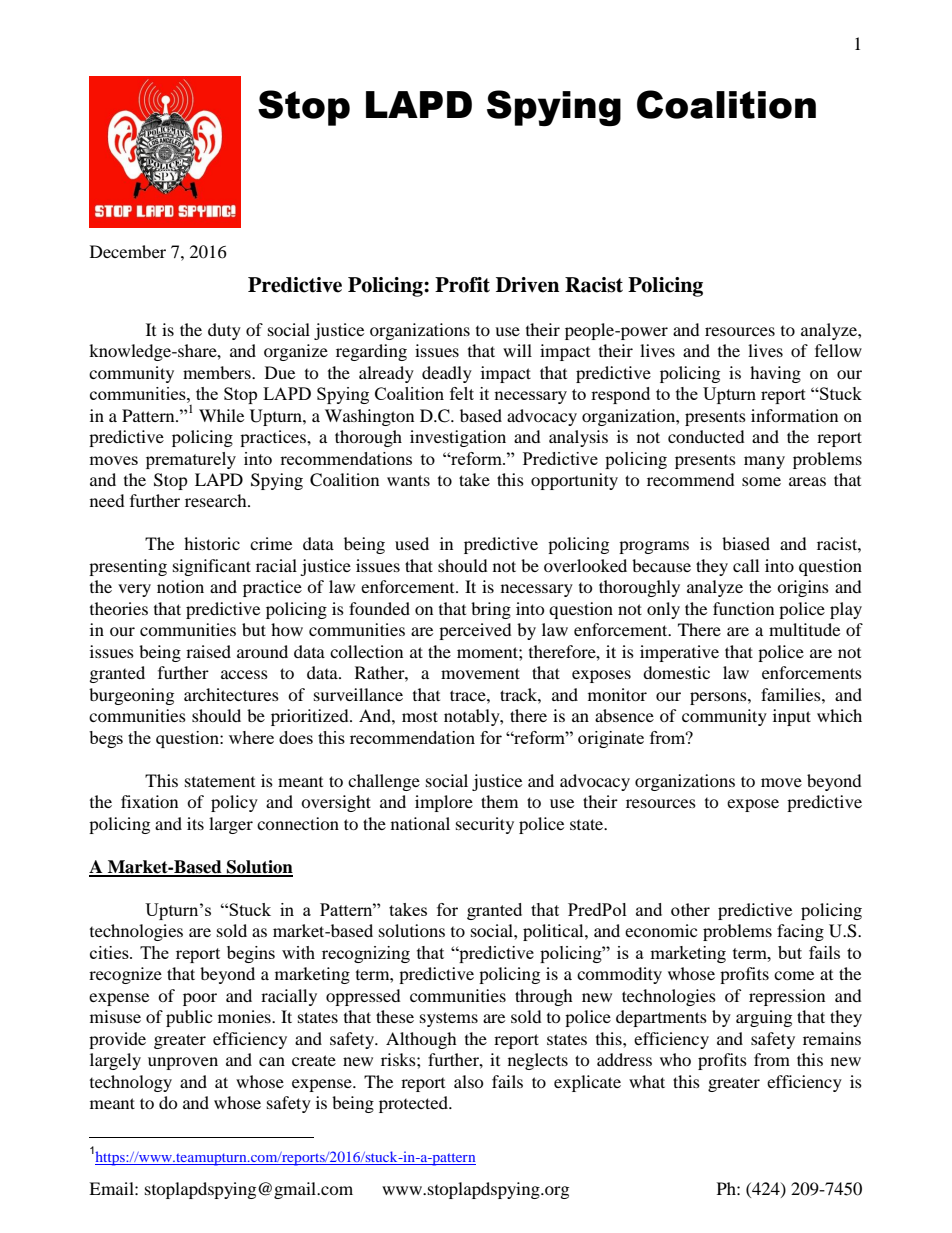  Describe the element at coordinates (838, 350) in the page. I see `fellow` at that location.
